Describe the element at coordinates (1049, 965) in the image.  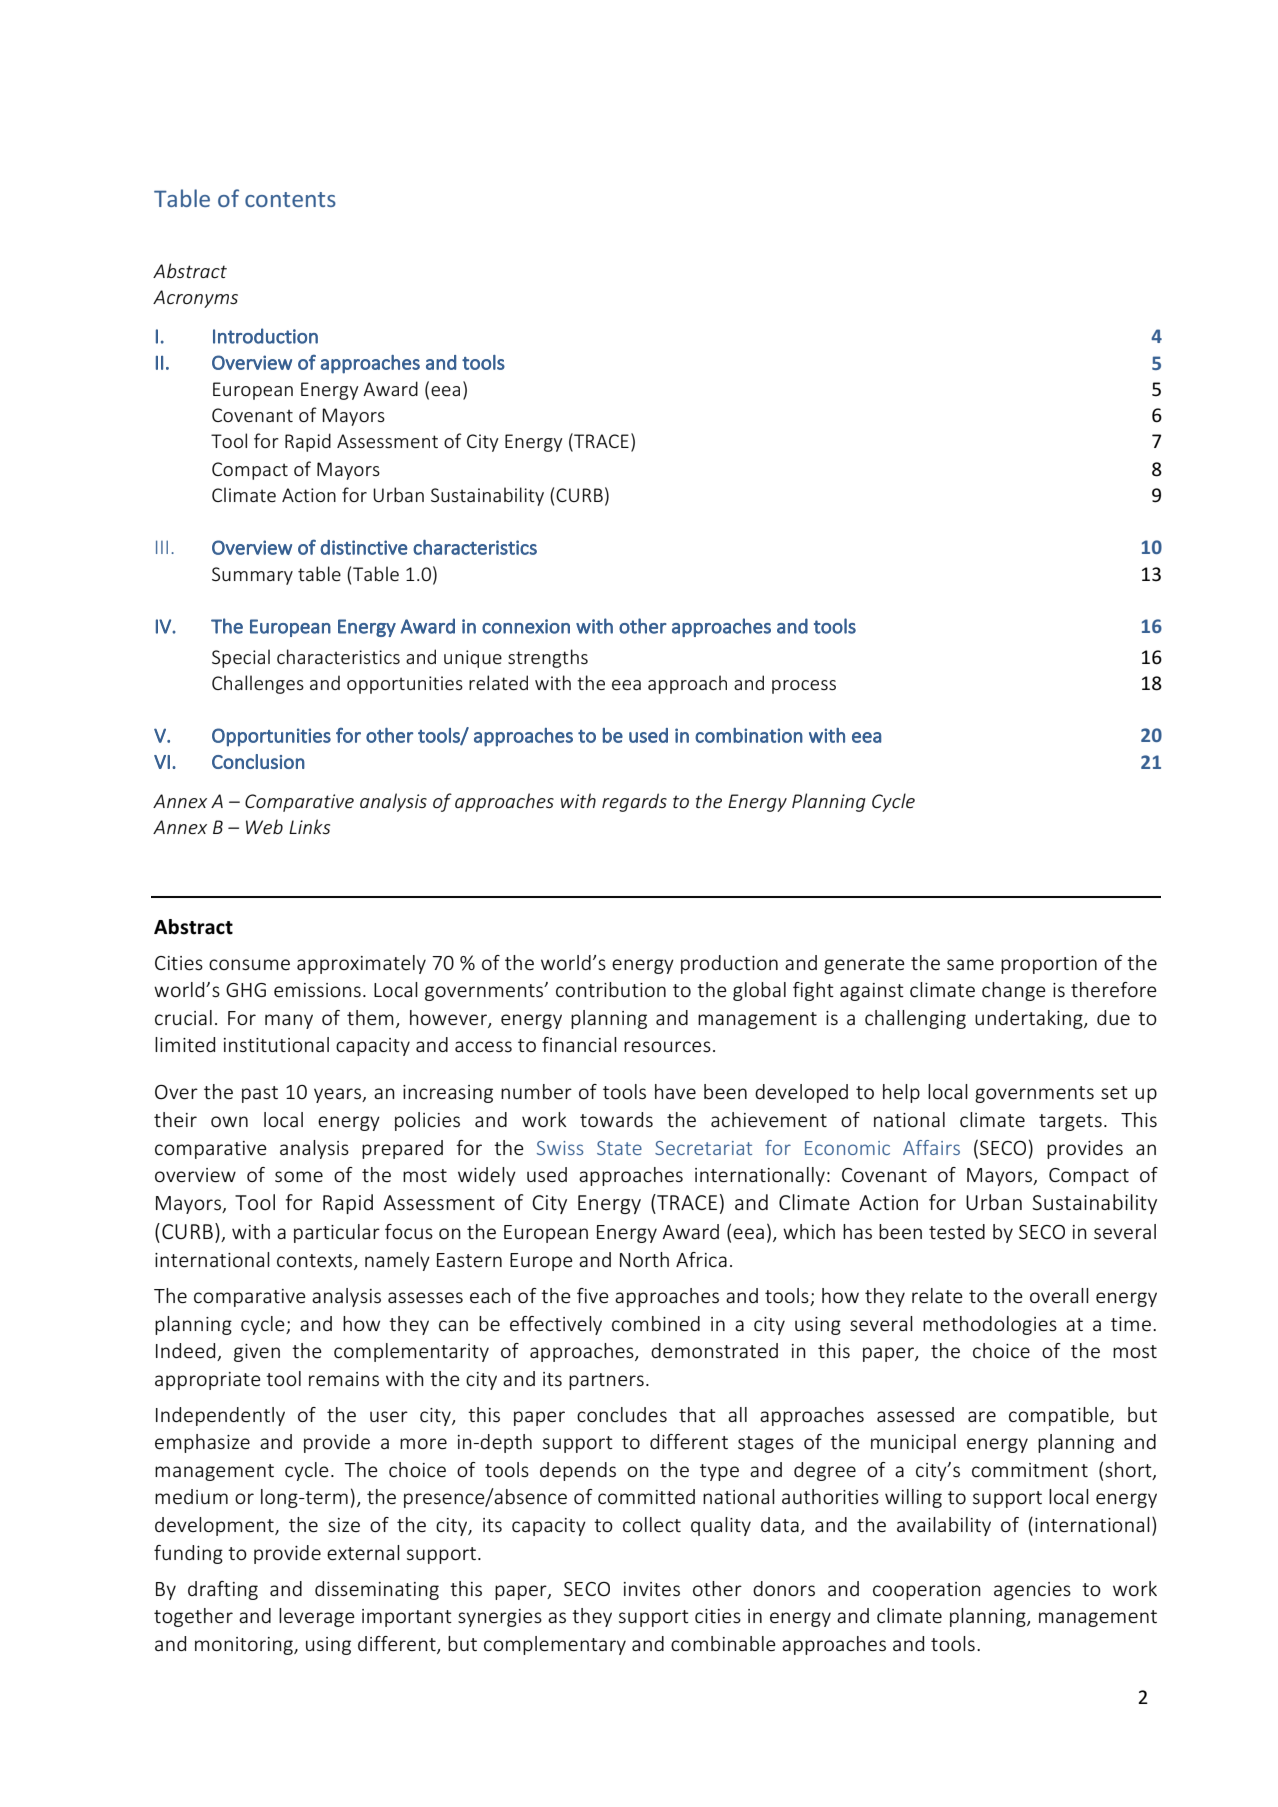
I see `proportion` at that location.
